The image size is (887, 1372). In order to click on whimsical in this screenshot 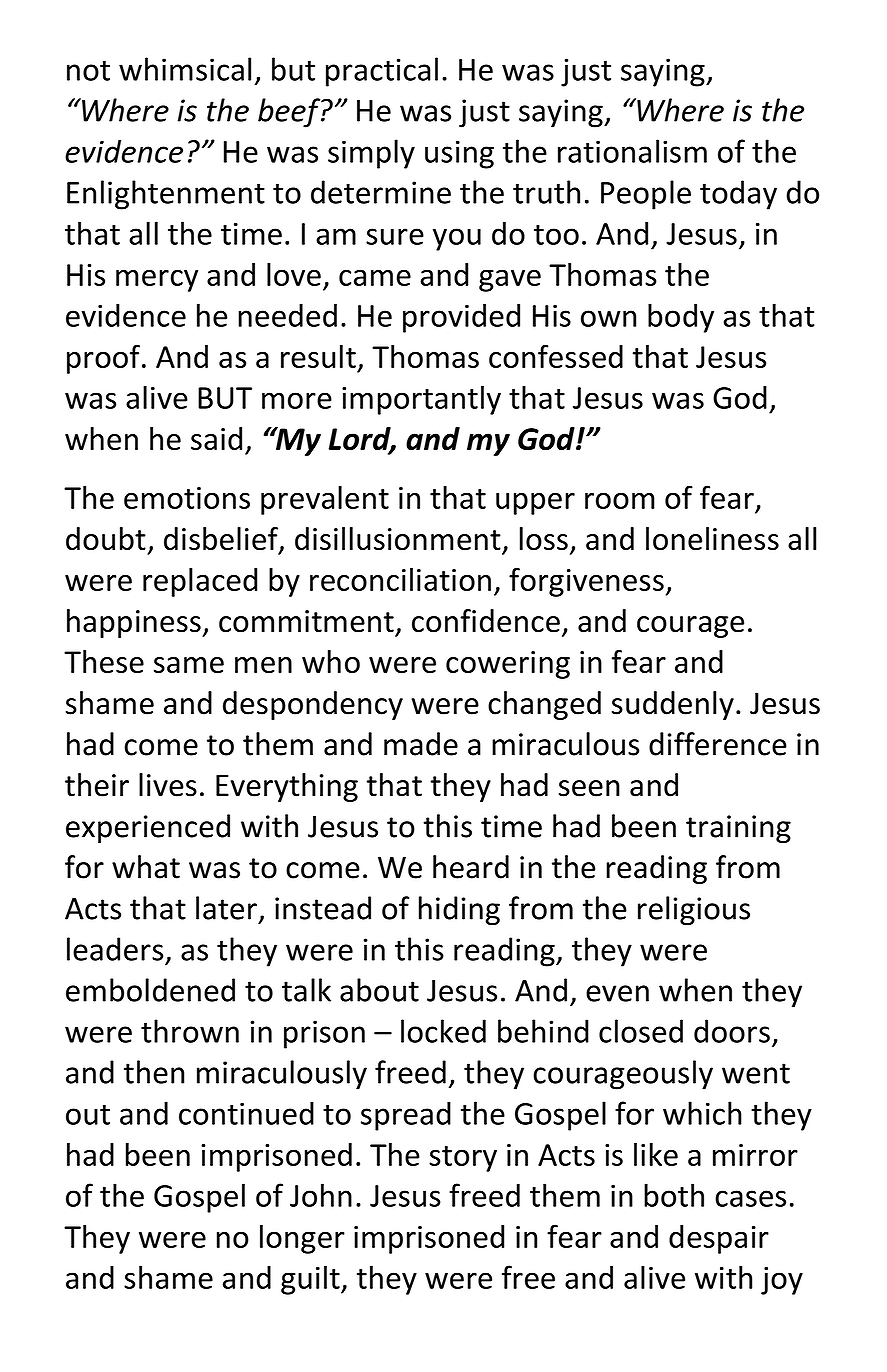, I will do `click(185, 69)`.
